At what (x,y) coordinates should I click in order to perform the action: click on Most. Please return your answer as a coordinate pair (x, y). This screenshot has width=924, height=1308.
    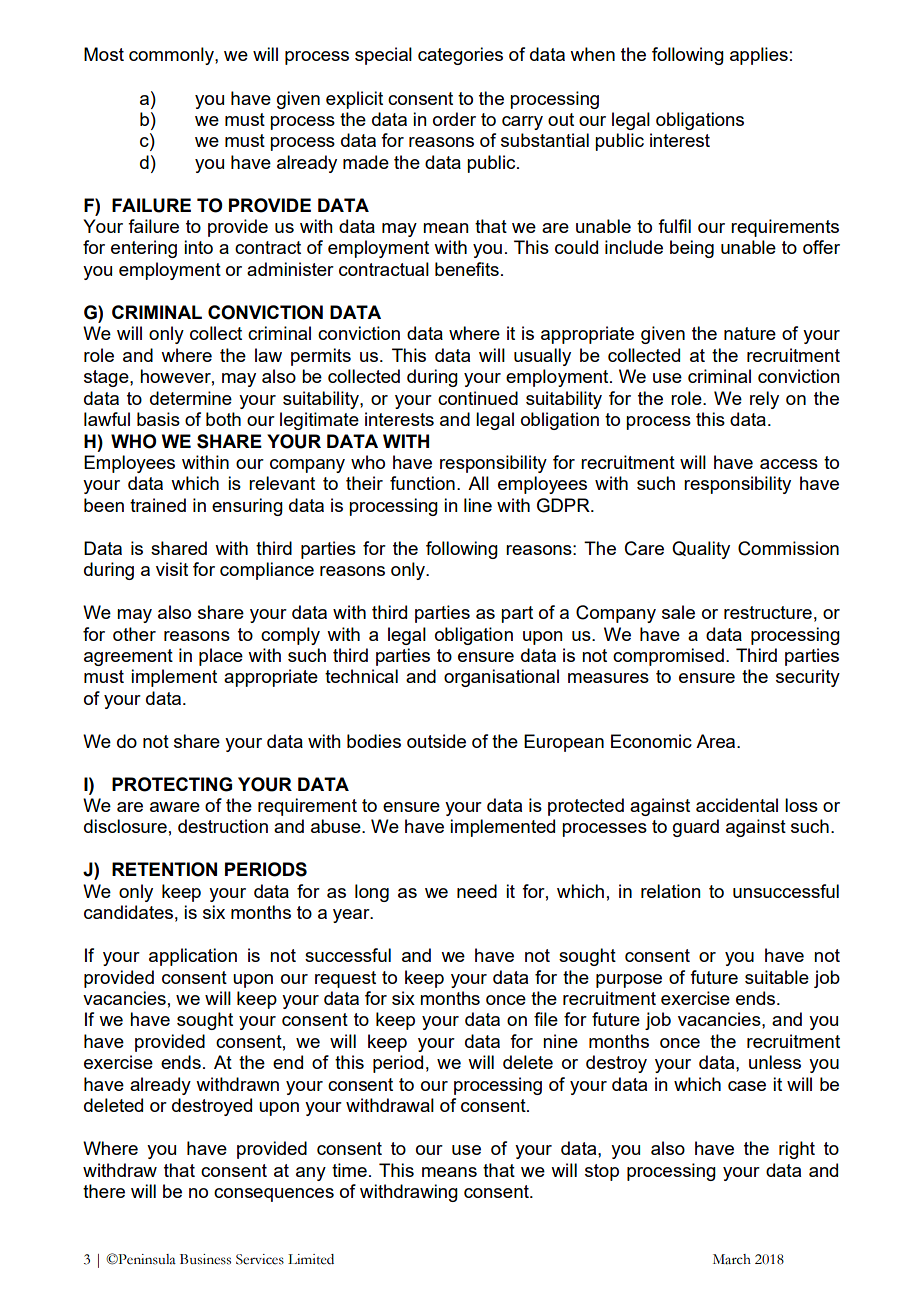
    Looking at the image, I should click on (104, 54).
